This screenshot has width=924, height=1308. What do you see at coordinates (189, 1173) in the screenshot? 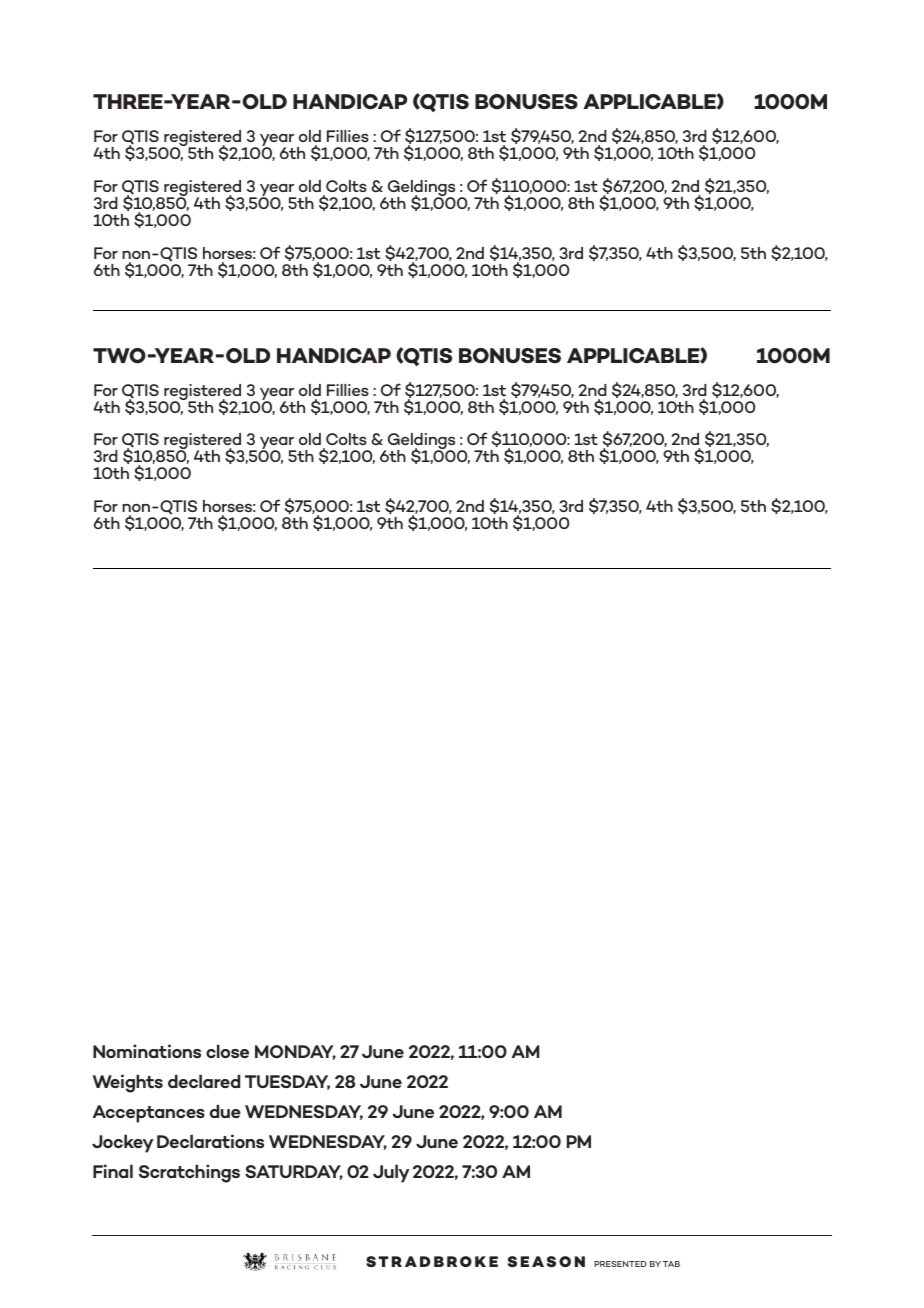
I see `Scratchings` at bounding box center [189, 1173].
